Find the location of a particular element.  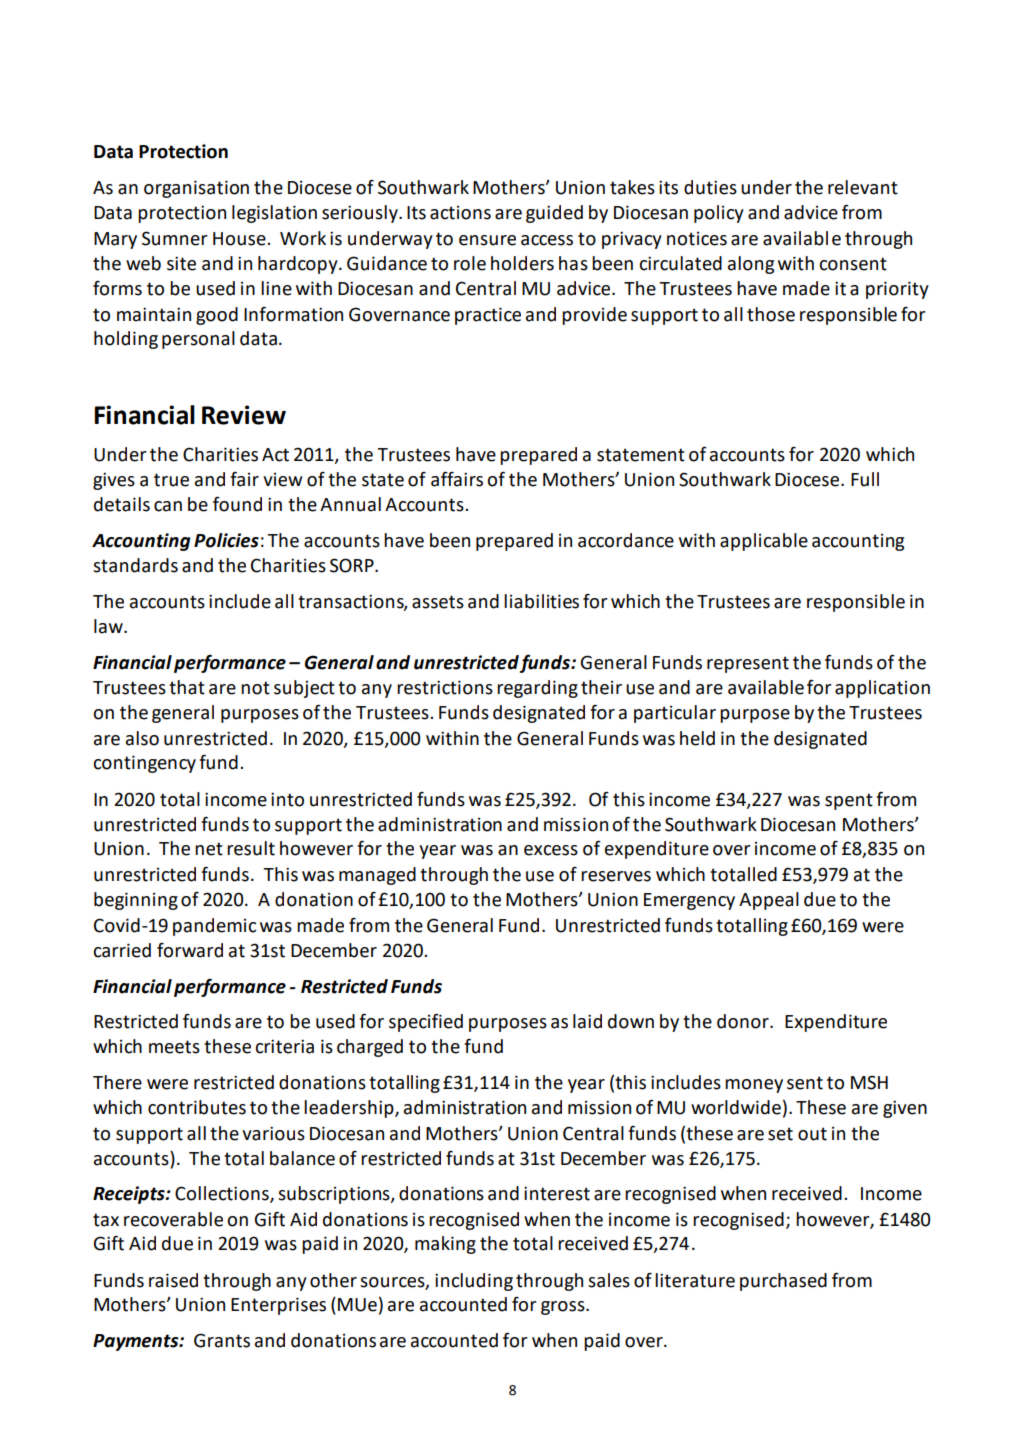

spent is located at coordinates (849, 801).
